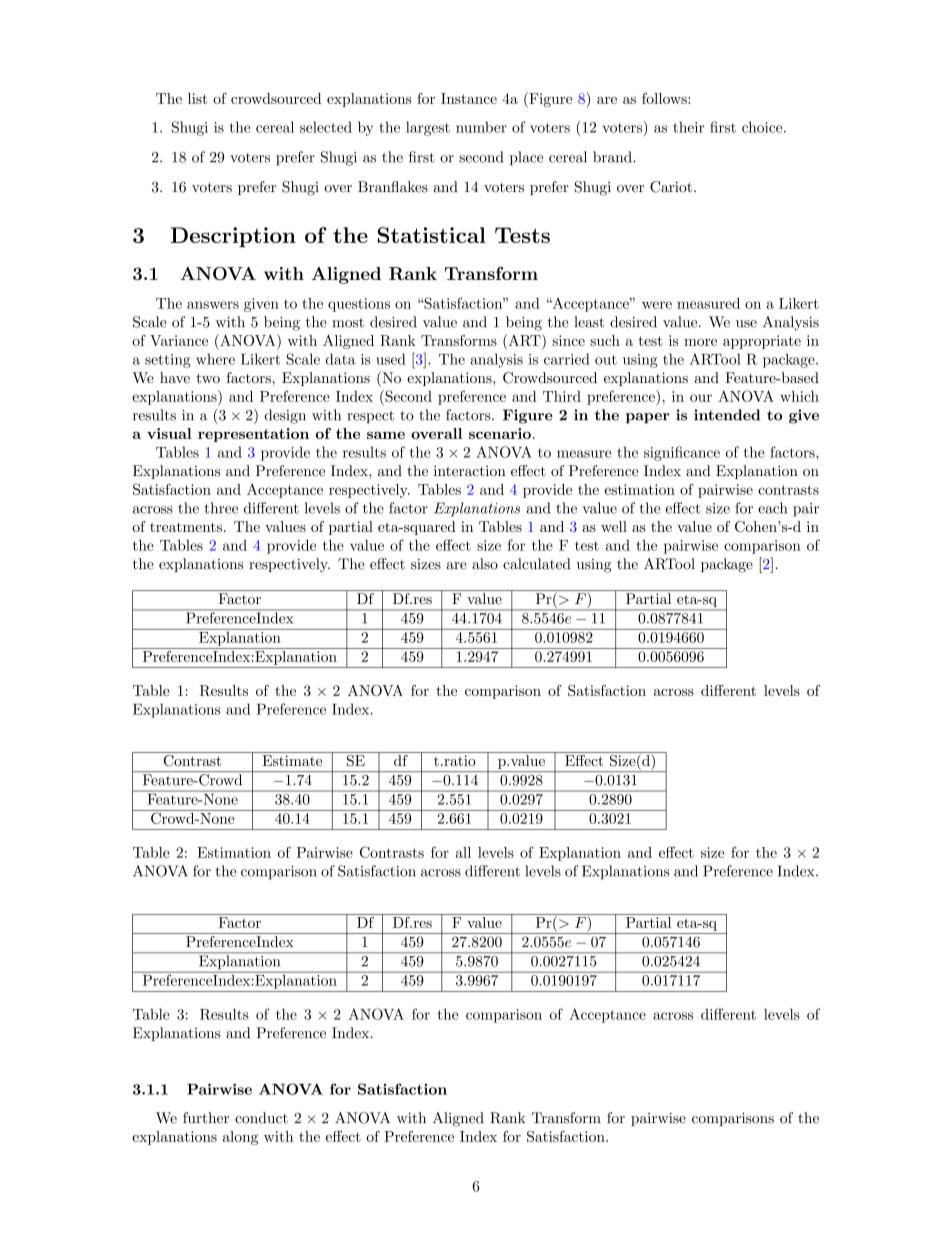  I want to click on more, so click(700, 342).
